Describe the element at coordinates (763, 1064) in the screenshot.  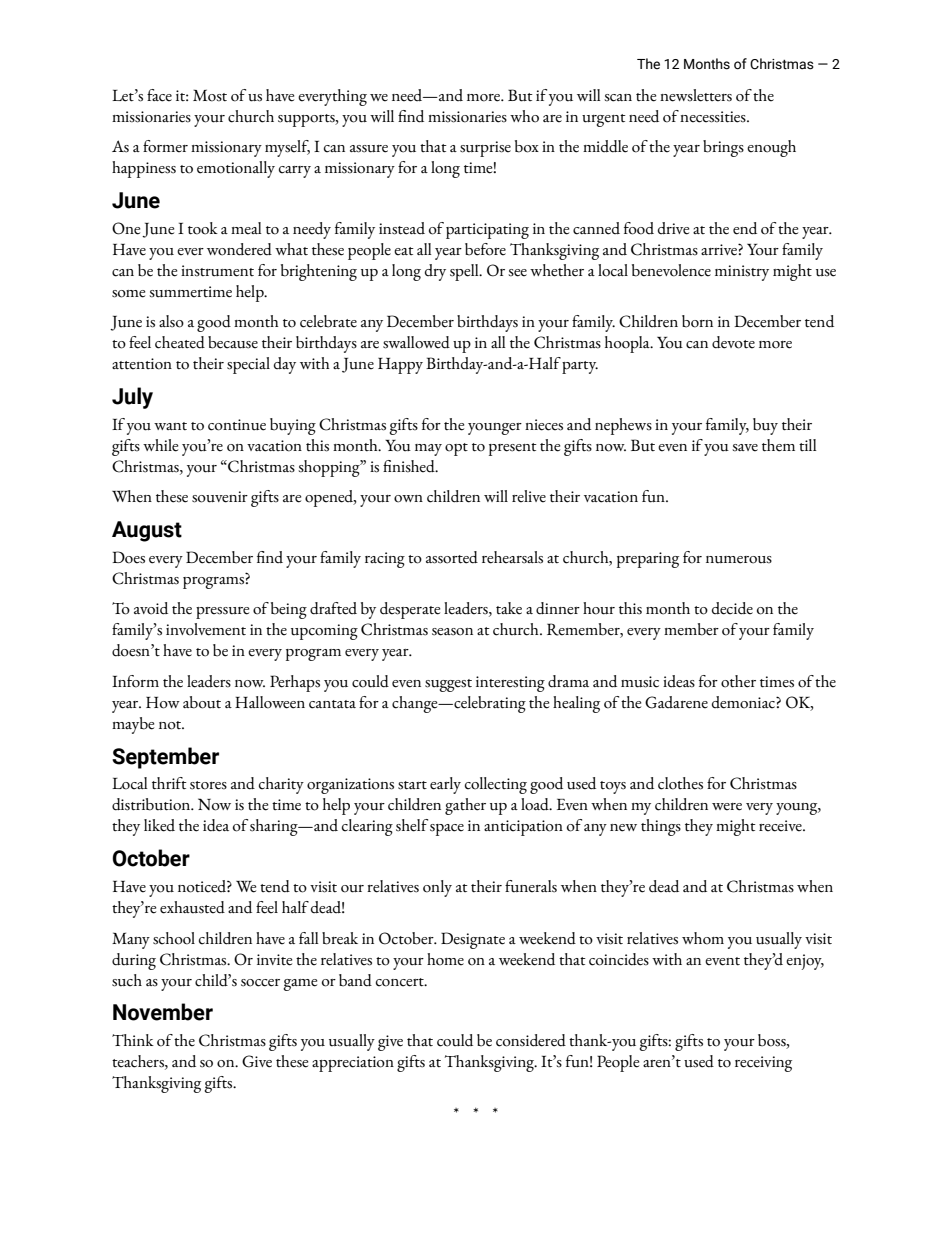
I see `receiving` at that location.
